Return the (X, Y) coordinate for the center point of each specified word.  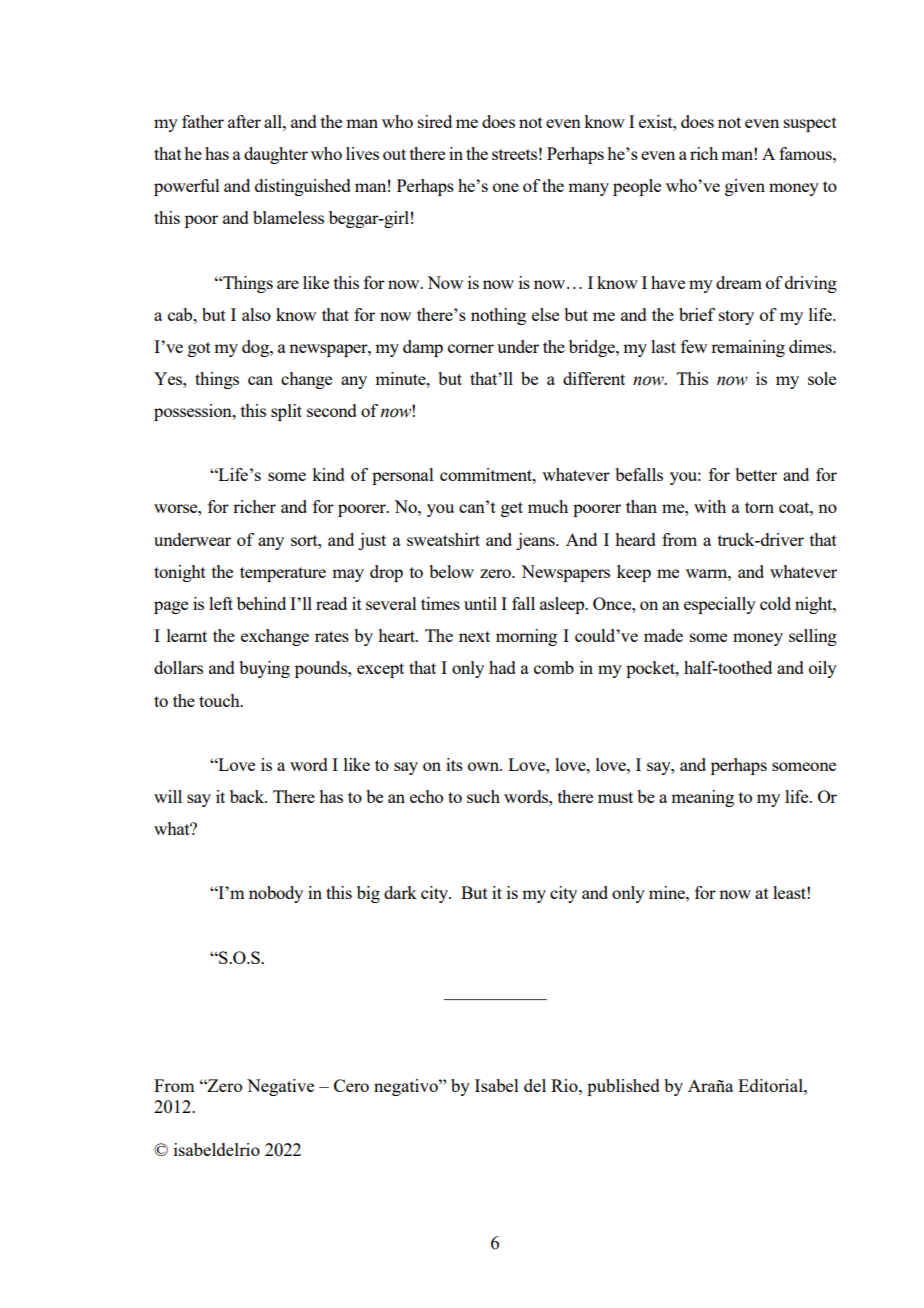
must (615, 797)
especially (720, 605)
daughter (276, 155)
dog (256, 348)
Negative (280, 1087)
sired (435, 121)
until (480, 603)
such (483, 796)
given (745, 187)
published (623, 1087)
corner (471, 348)
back (248, 796)
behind (261, 603)
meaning (702, 798)
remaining (748, 348)
